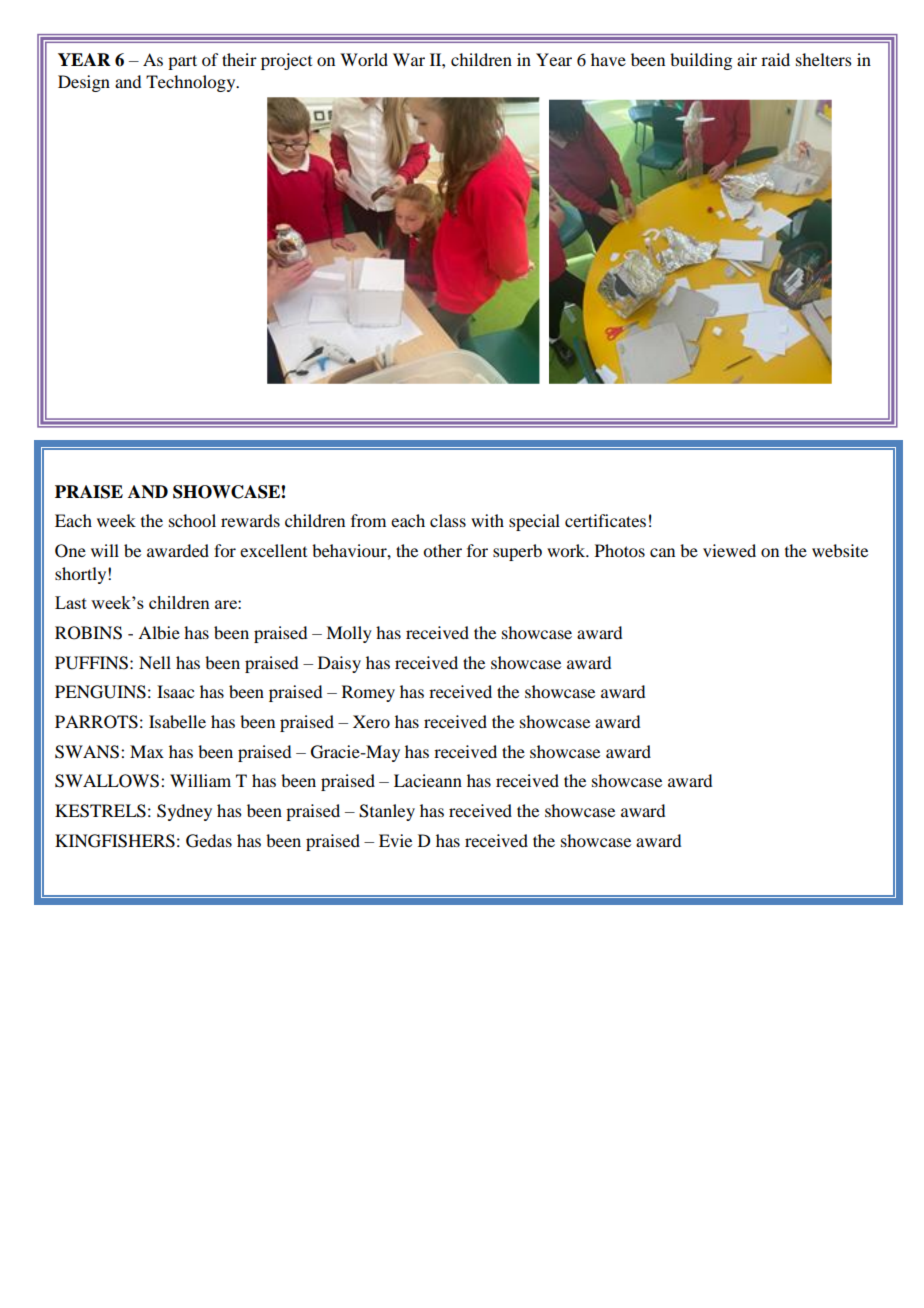 The height and width of the page is (1308, 924). What do you see at coordinates (184, 812) in the page?
I see `Sydney` at bounding box center [184, 812].
